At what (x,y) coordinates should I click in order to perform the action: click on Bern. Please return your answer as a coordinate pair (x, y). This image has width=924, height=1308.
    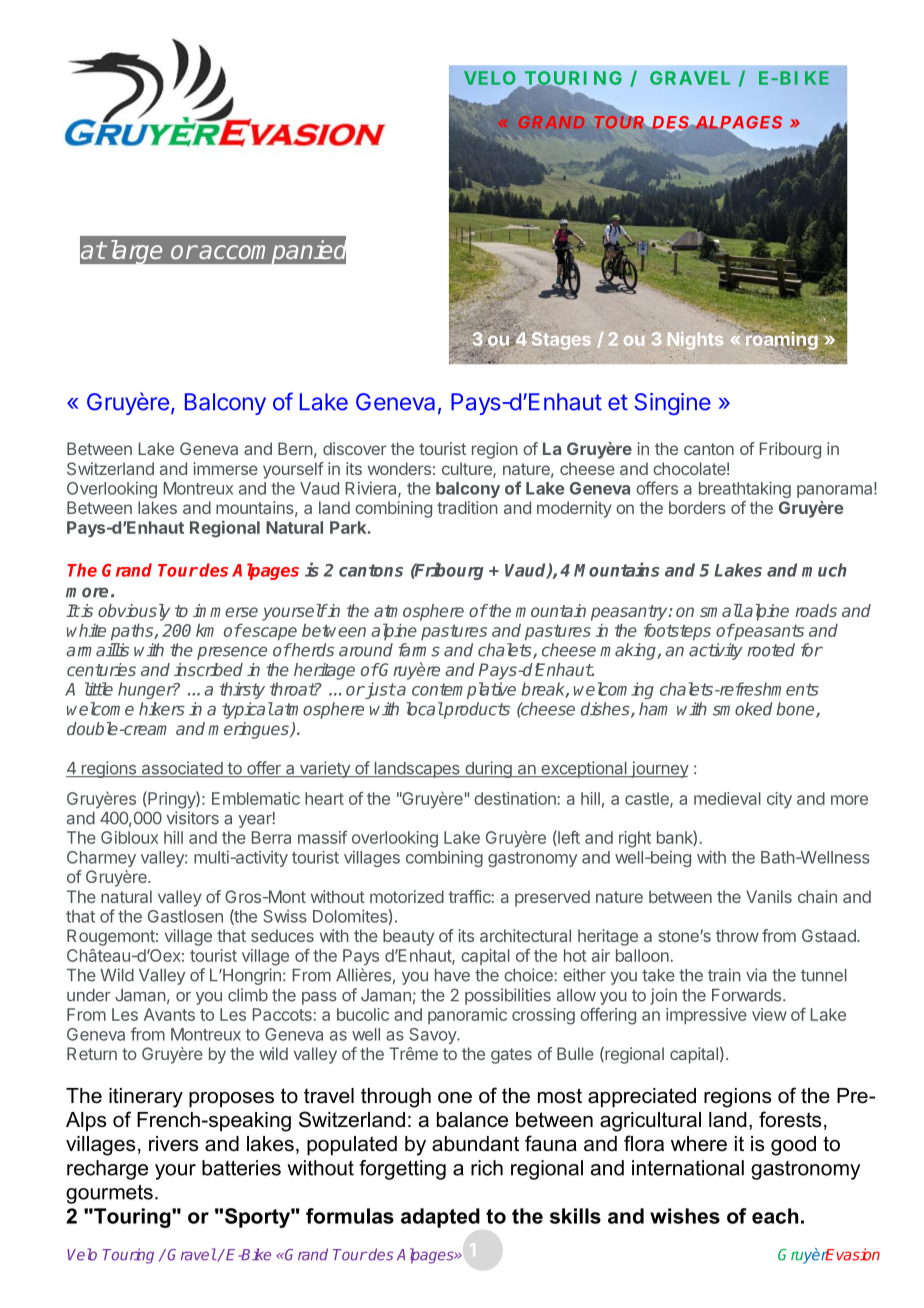
    Looking at the image, I should click on (295, 448).
